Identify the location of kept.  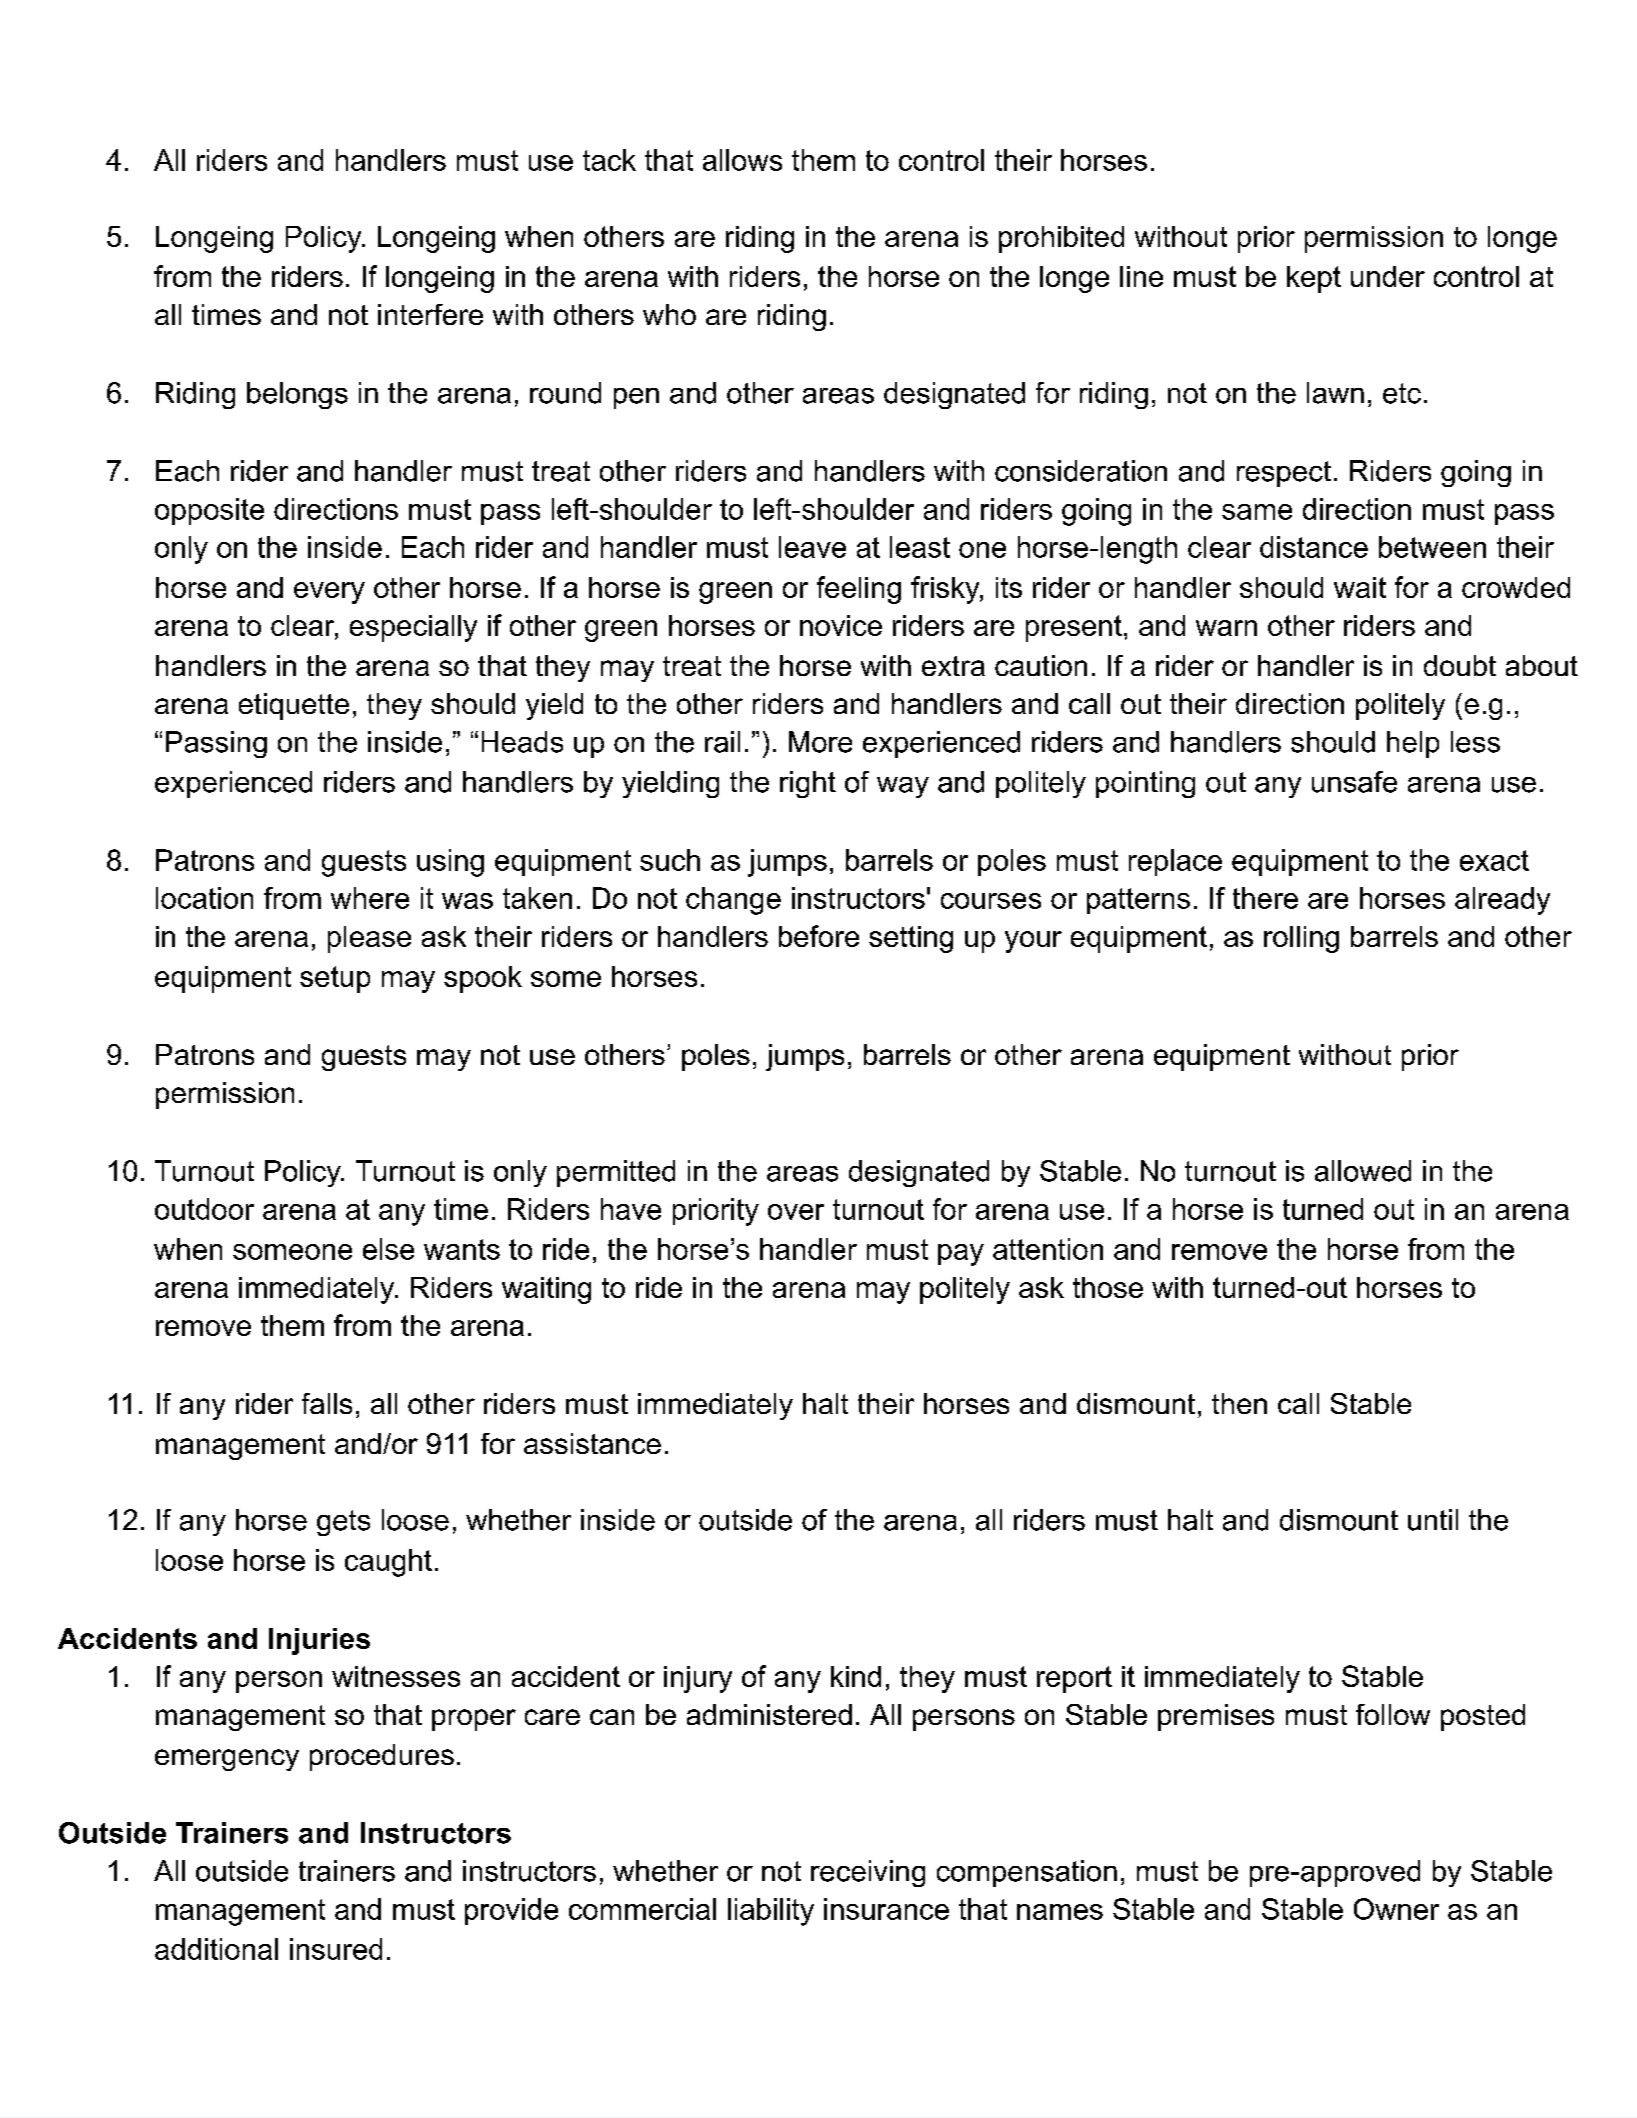
(1314, 279).
